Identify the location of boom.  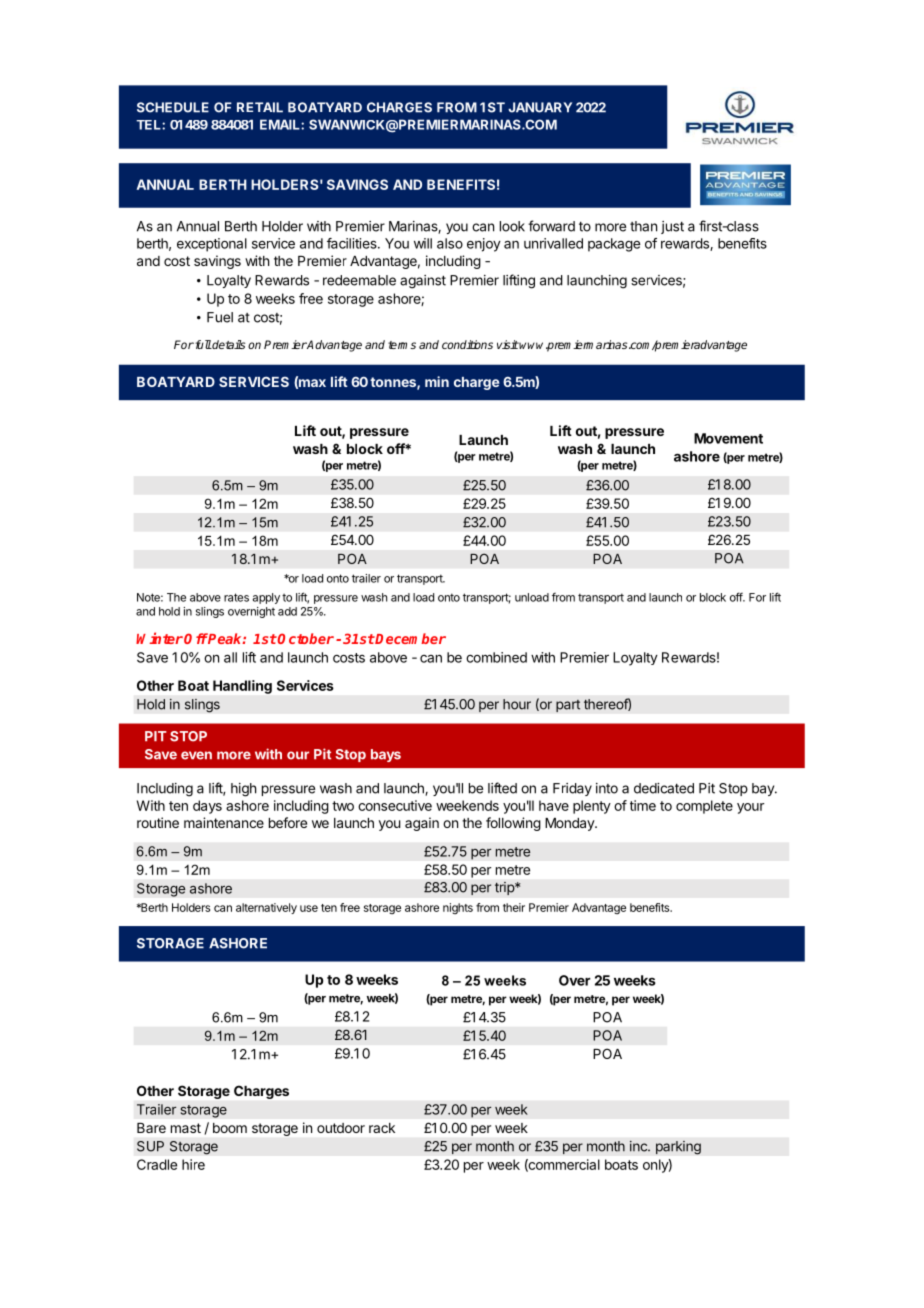
(230, 1128).
